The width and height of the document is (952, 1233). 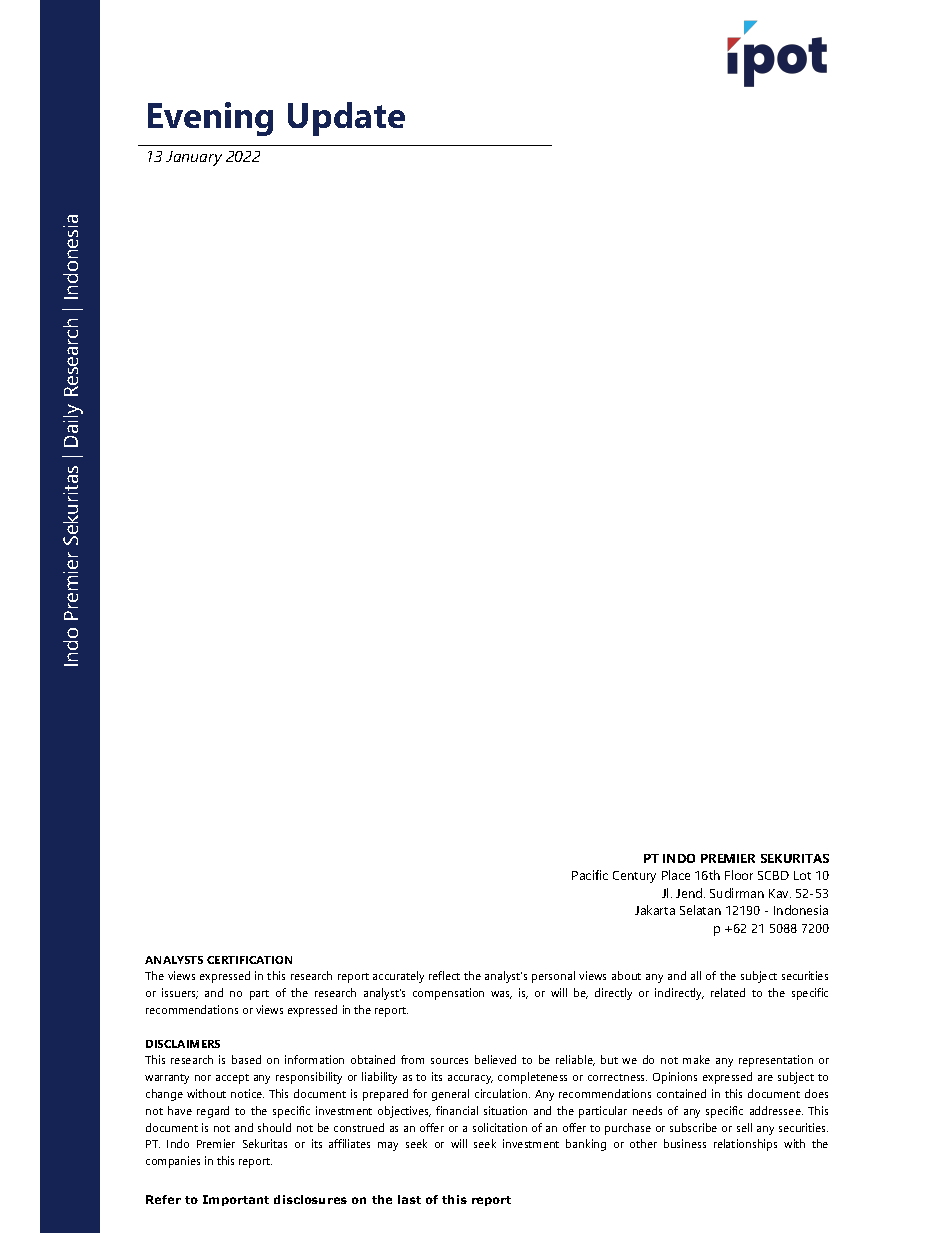 I want to click on Update, so click(x=346, y=119).
